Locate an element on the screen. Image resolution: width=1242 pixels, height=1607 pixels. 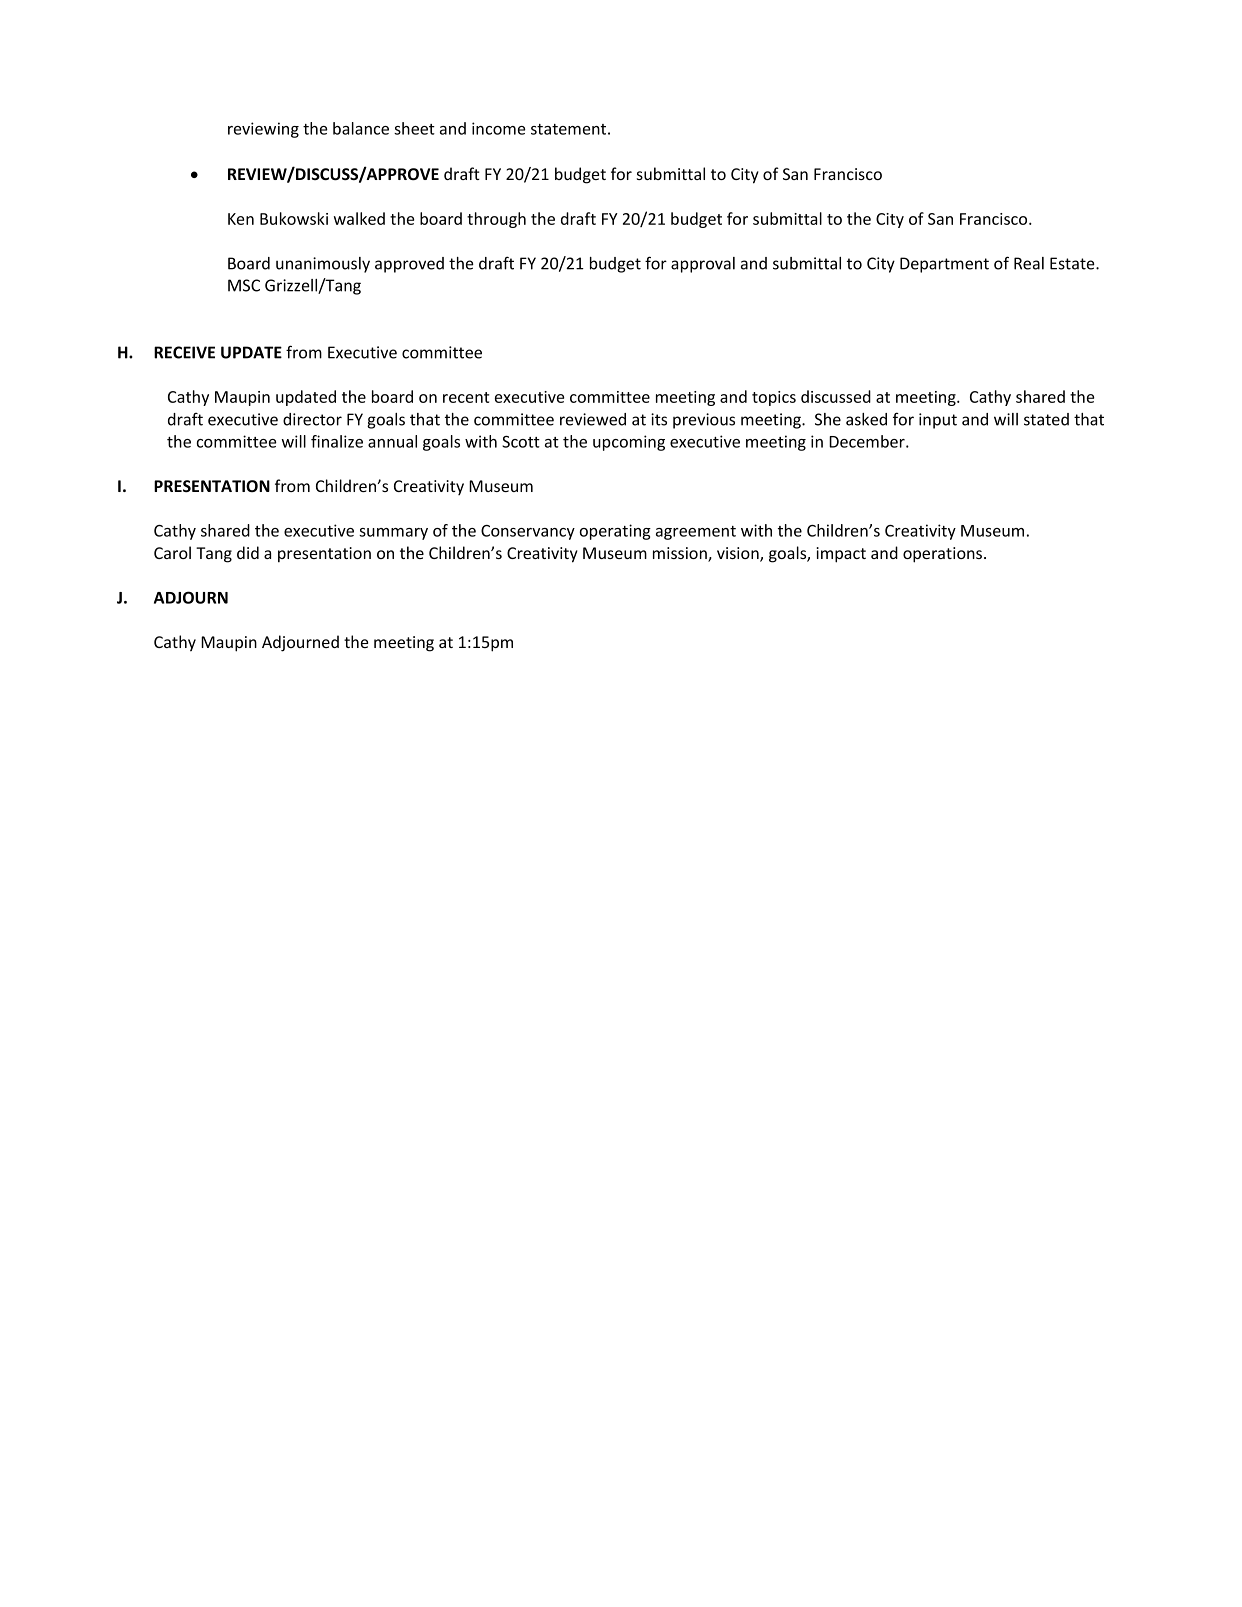
input is located at coordinates (938, 421).
